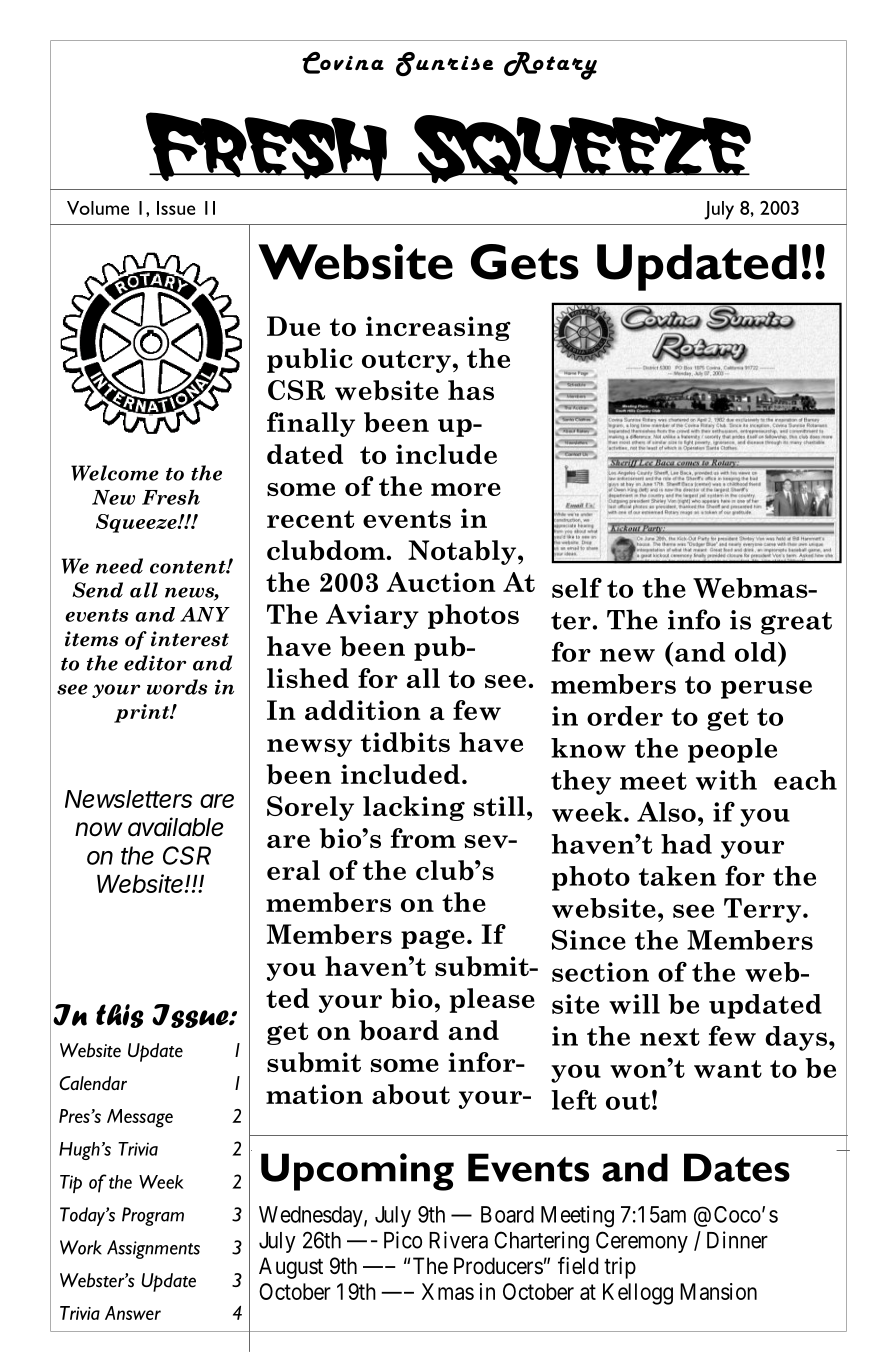  I want to click on Sunrise, so click(444, 64).
